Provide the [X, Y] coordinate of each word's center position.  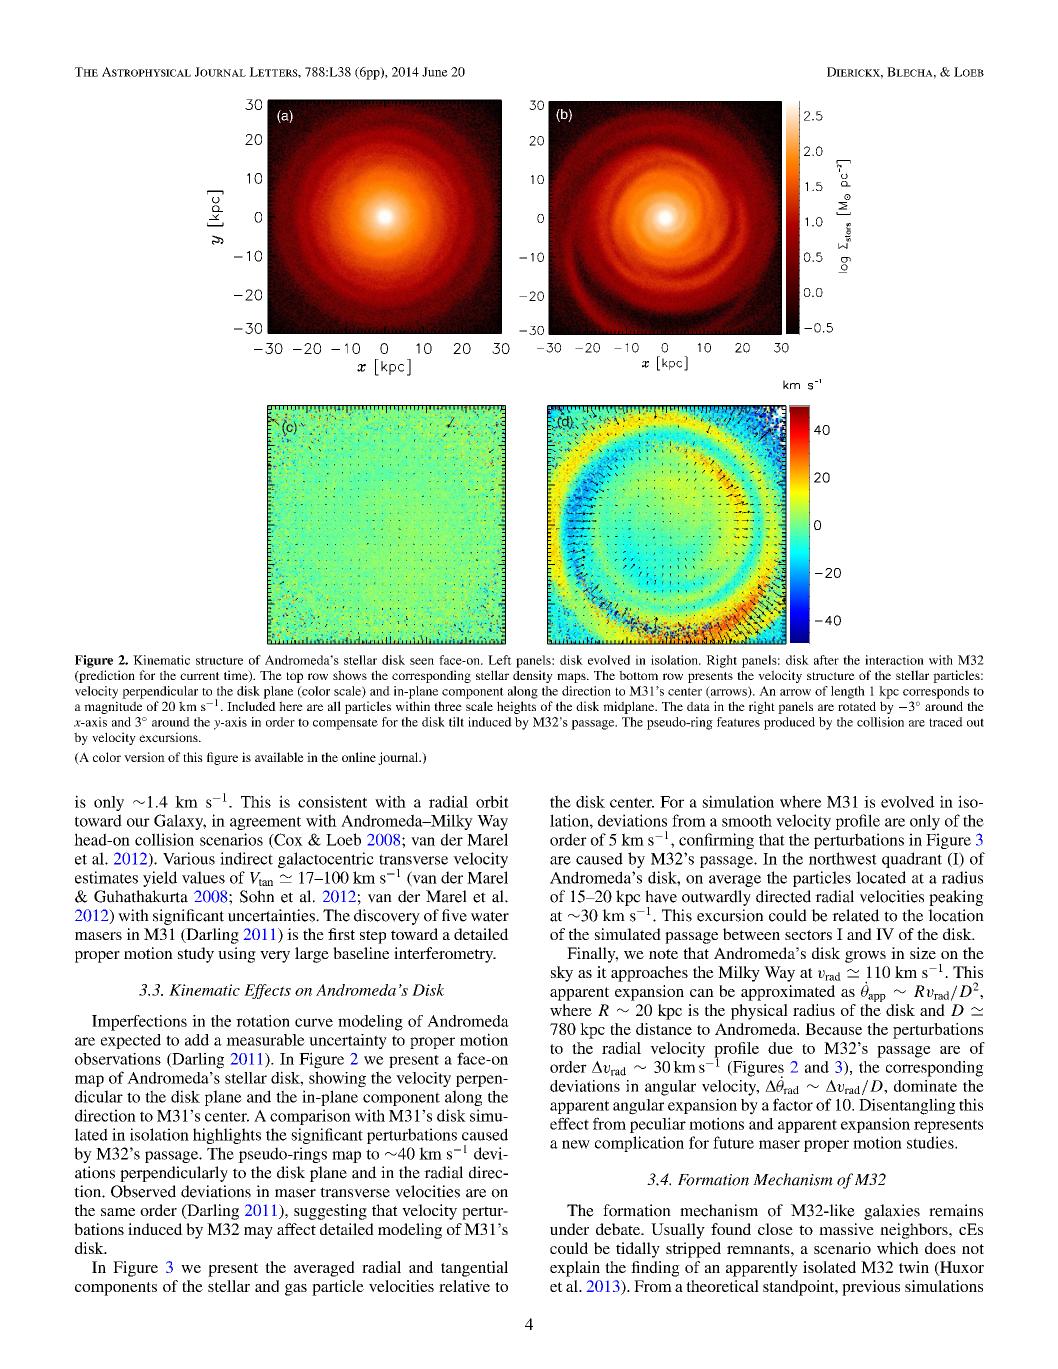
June [435, 72]
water [490, 916]
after [826, 660]
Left [500, 660]
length [848, 692]
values [203, 877]
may [258, 1233]
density [533, 676]
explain [575, 1269]
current [200, 676]
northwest [843, 858]
